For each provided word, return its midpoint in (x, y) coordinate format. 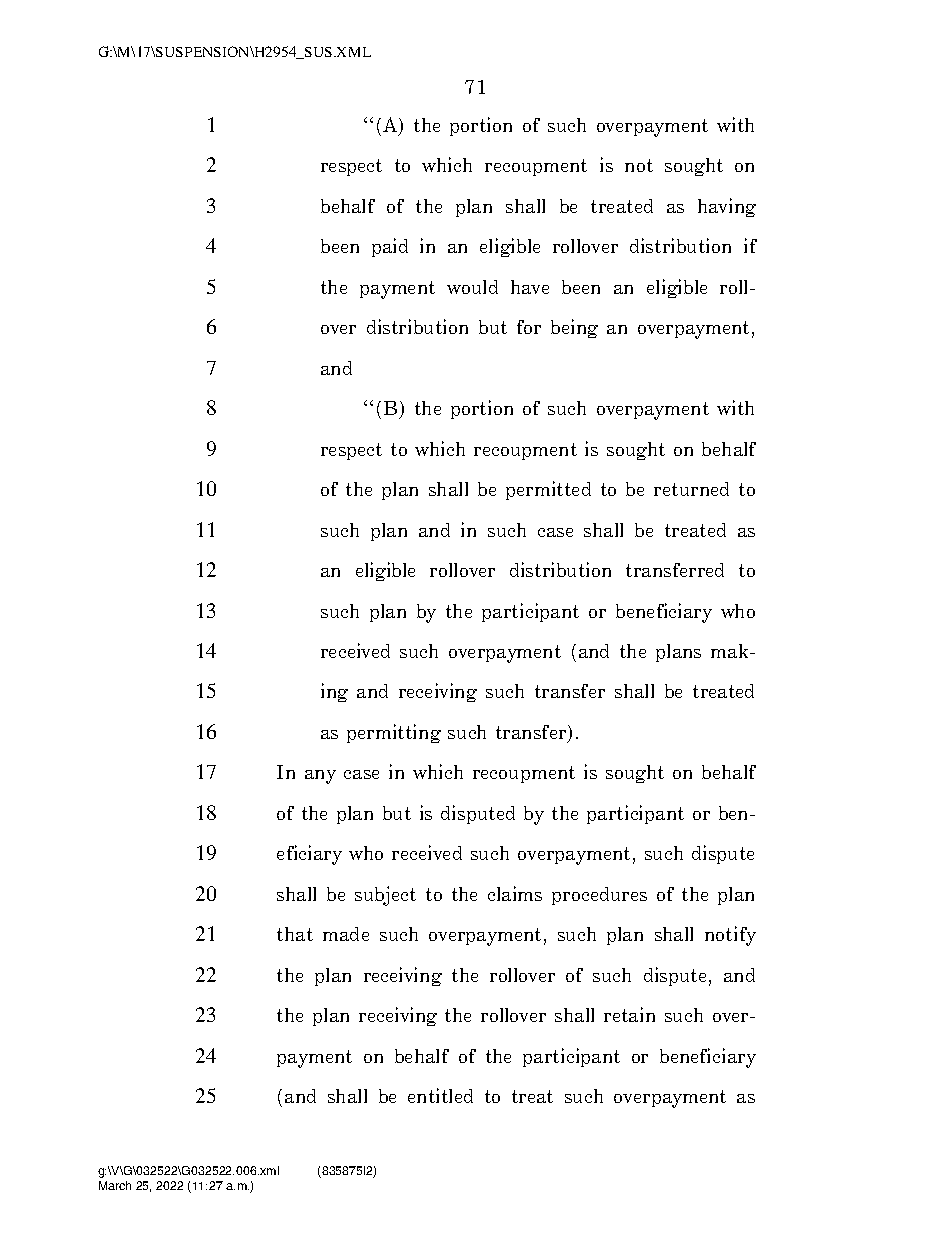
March (115, 1185)
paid (390, 247)
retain (629, 1014)
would (472, 287)
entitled (440, 1095)
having (727, 207)
